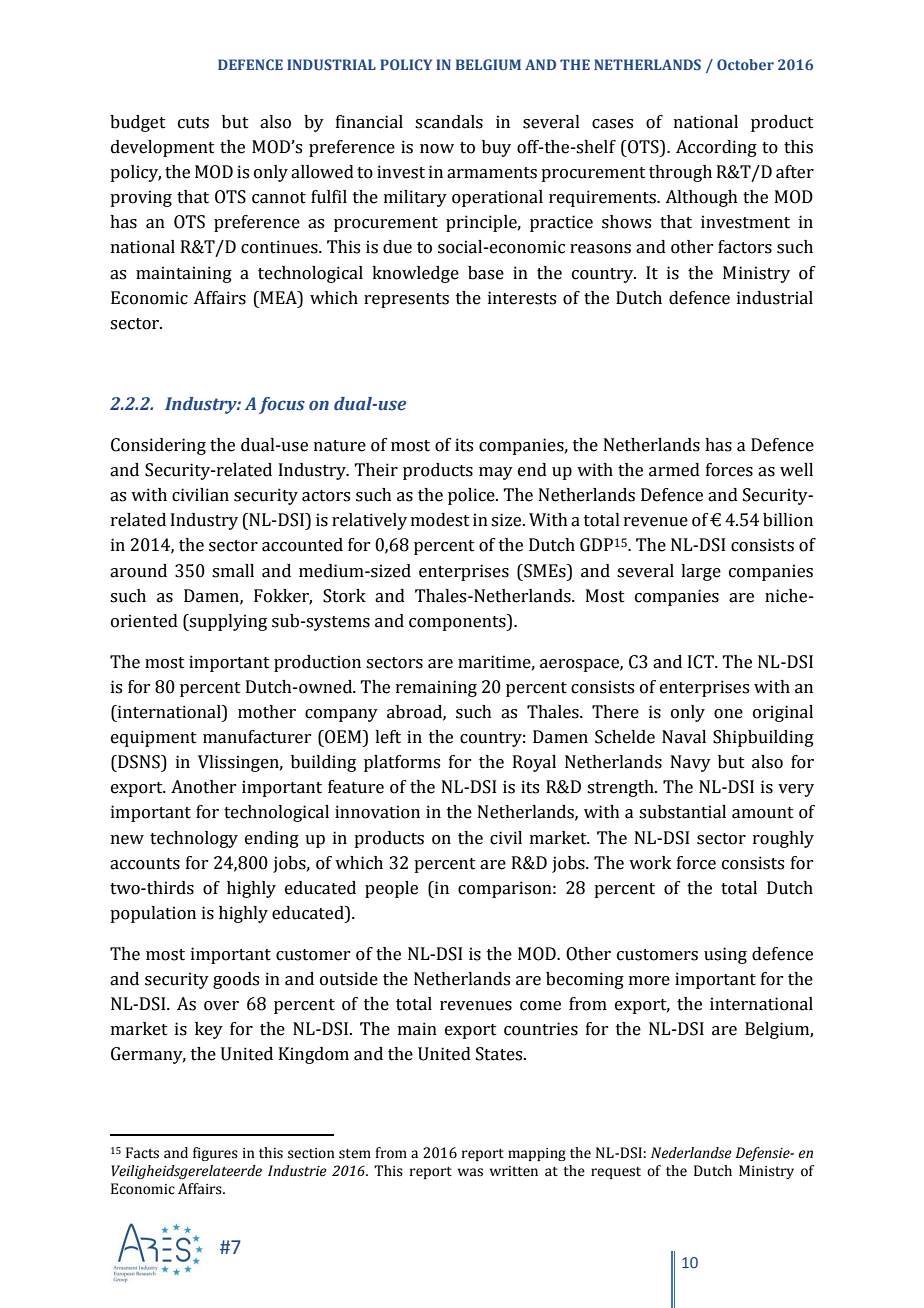 This image has height=1308, width=924. Describe the element at coordinates (458, 622) in the image. I see `components` at that location.
